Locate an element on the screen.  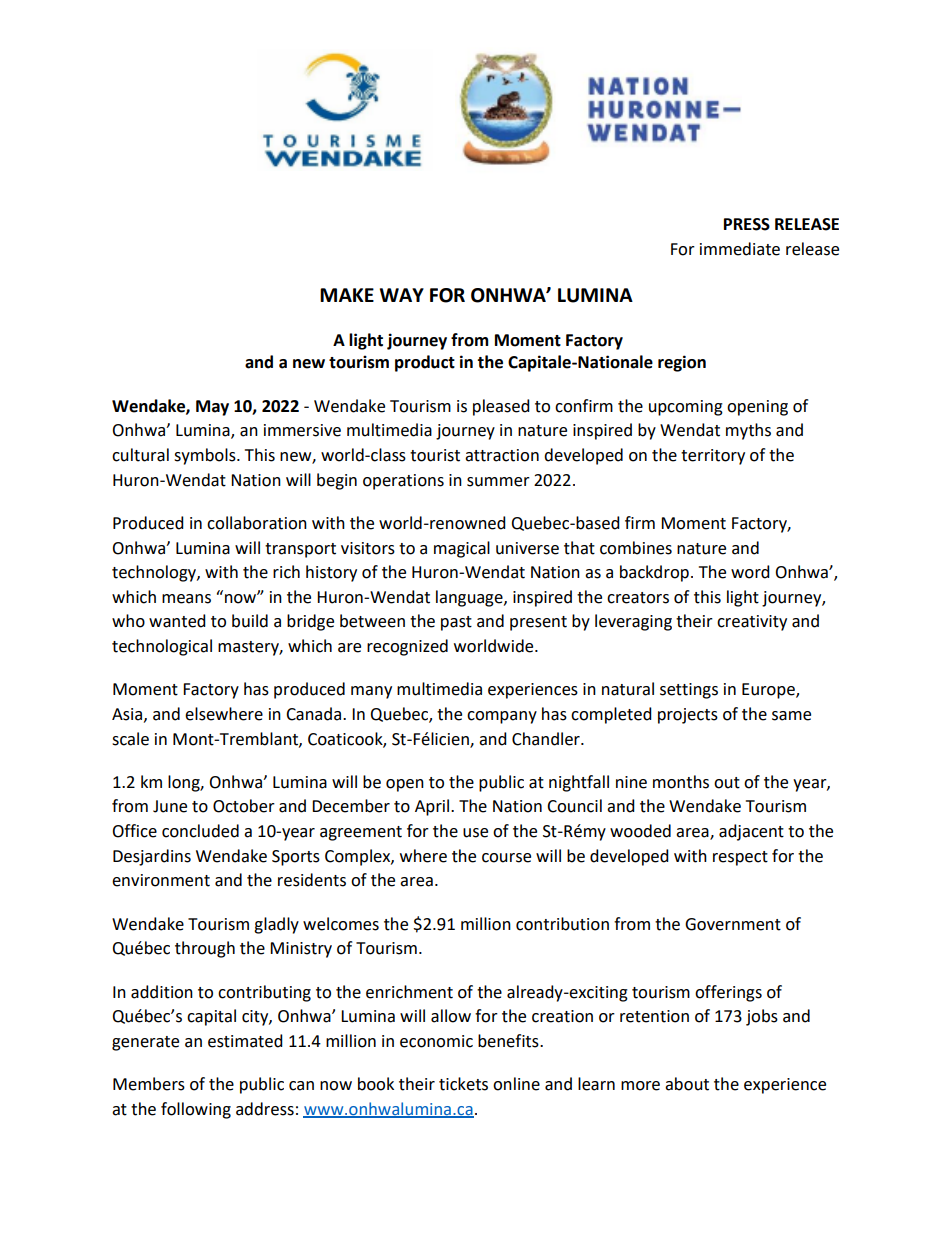
MAKE is located at coordinates (347, 295).
